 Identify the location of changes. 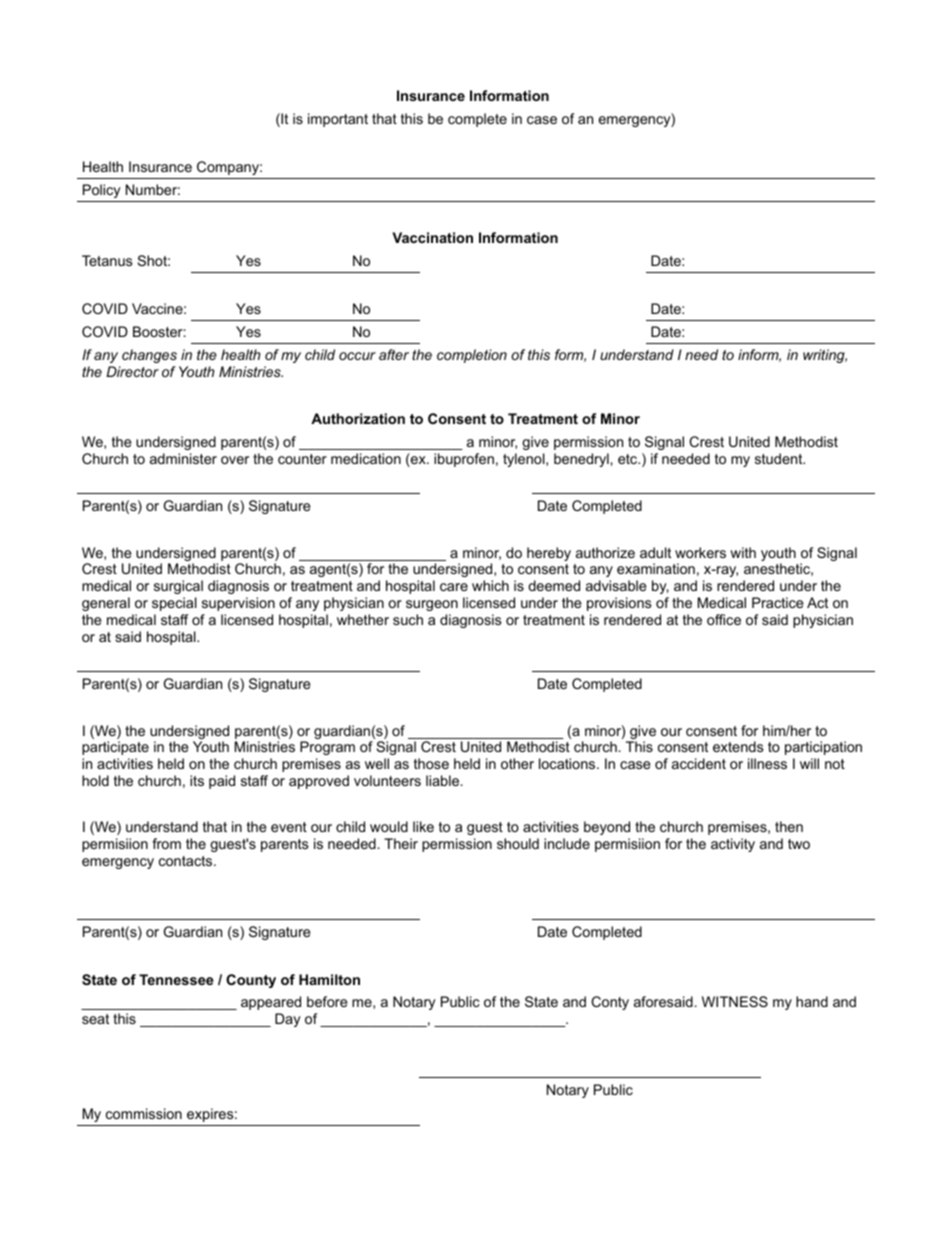
(149, 356).
